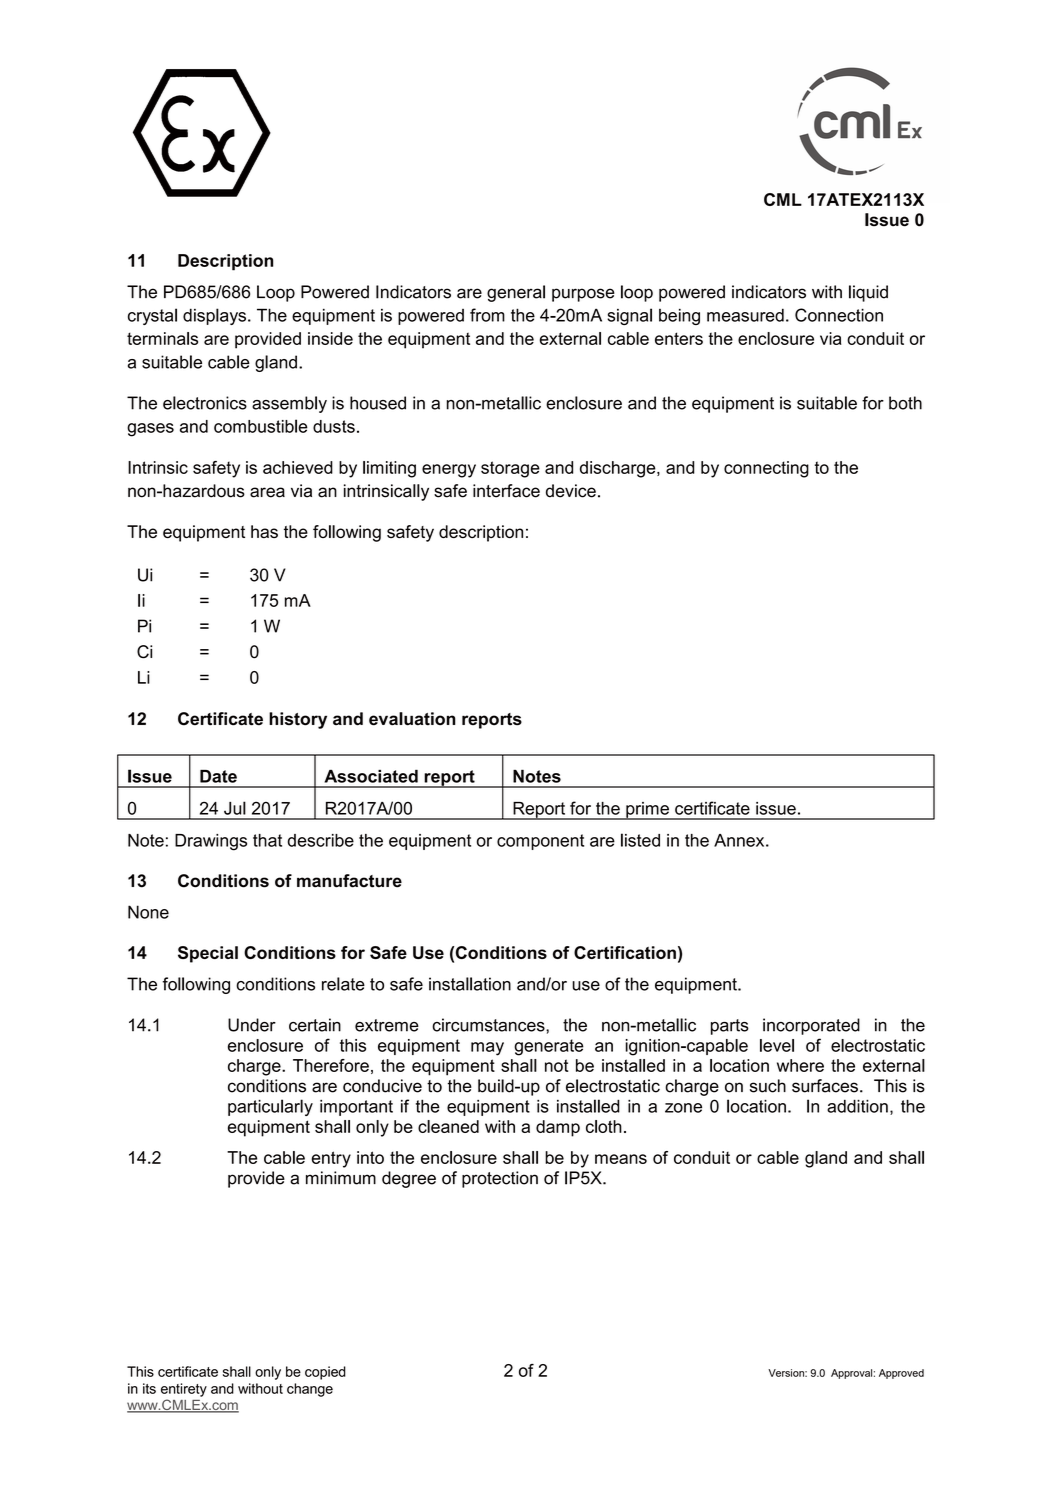 This screenshot has width=1051, height=1488. I want to click on from, so click(487, 315).
